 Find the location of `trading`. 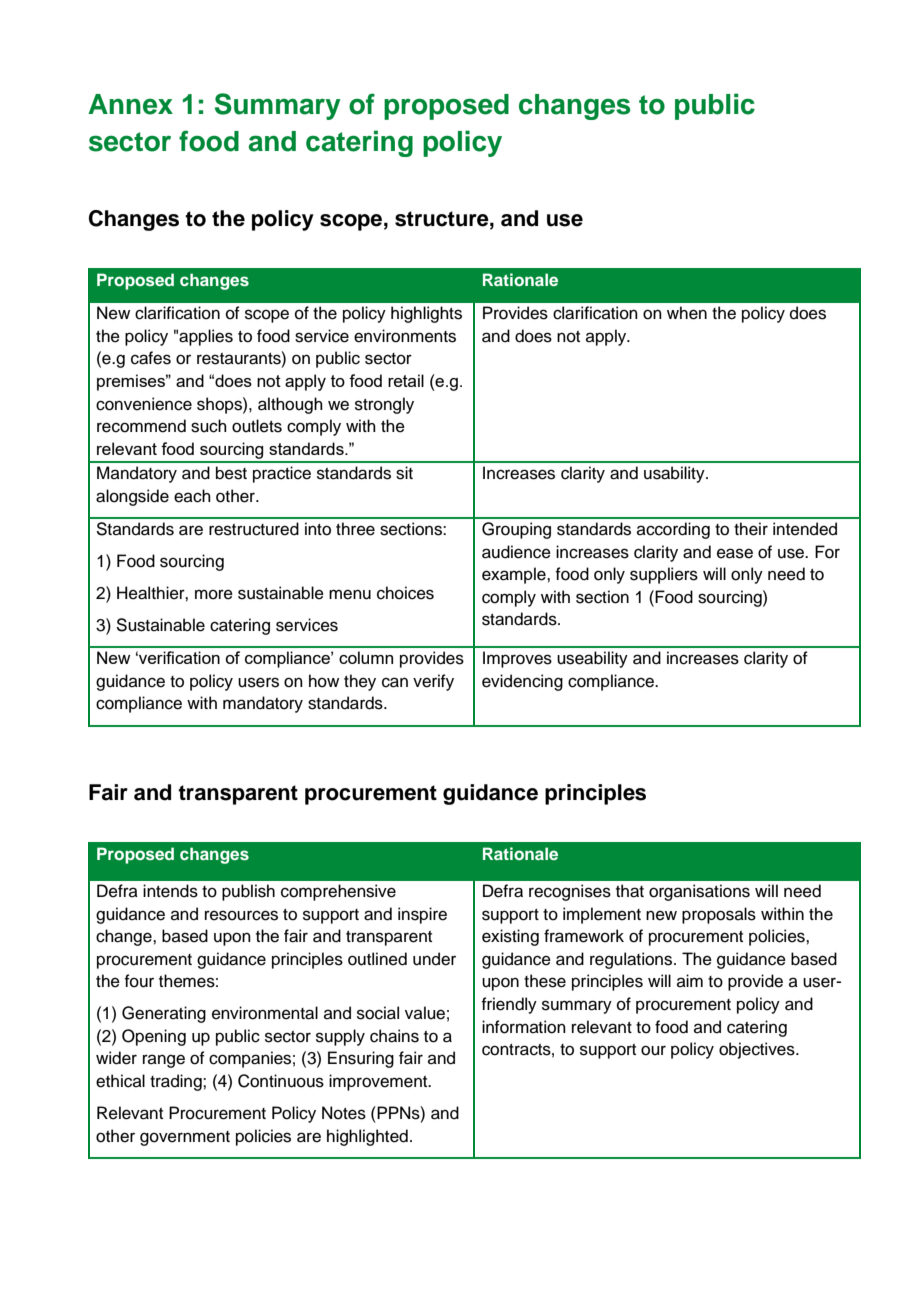

trading is located at coordinates (177, 1082).
